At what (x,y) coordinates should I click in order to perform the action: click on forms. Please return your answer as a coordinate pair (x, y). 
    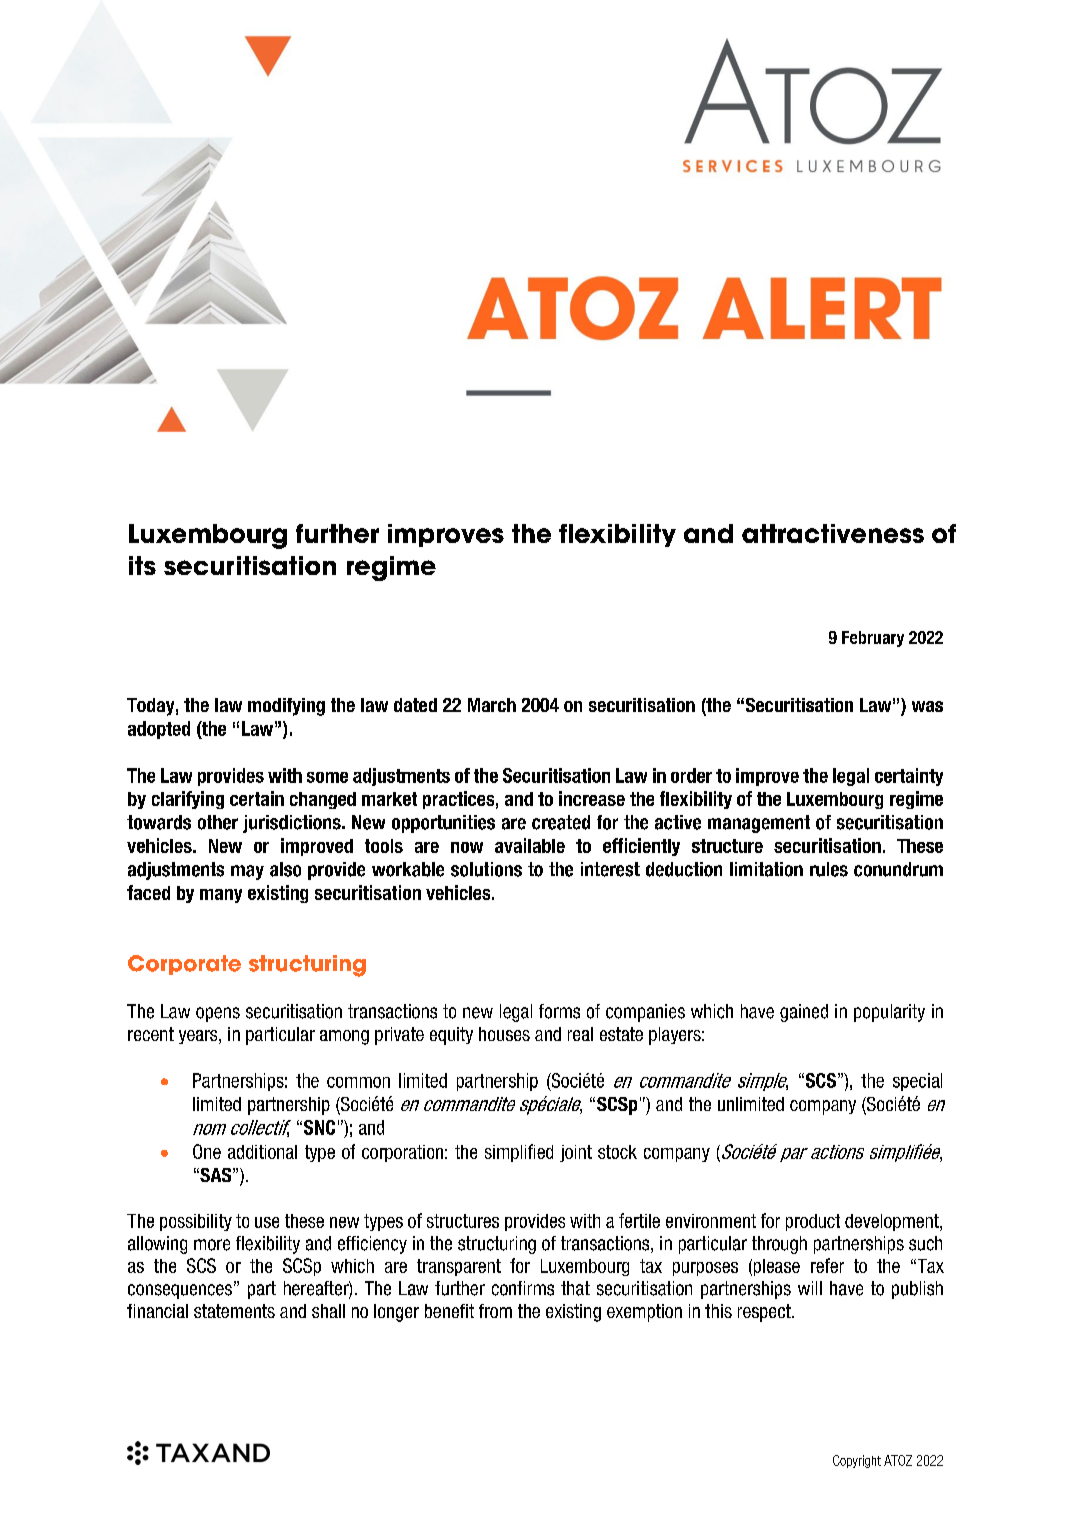
    Looking at the image, I should click on (559, 1011).
